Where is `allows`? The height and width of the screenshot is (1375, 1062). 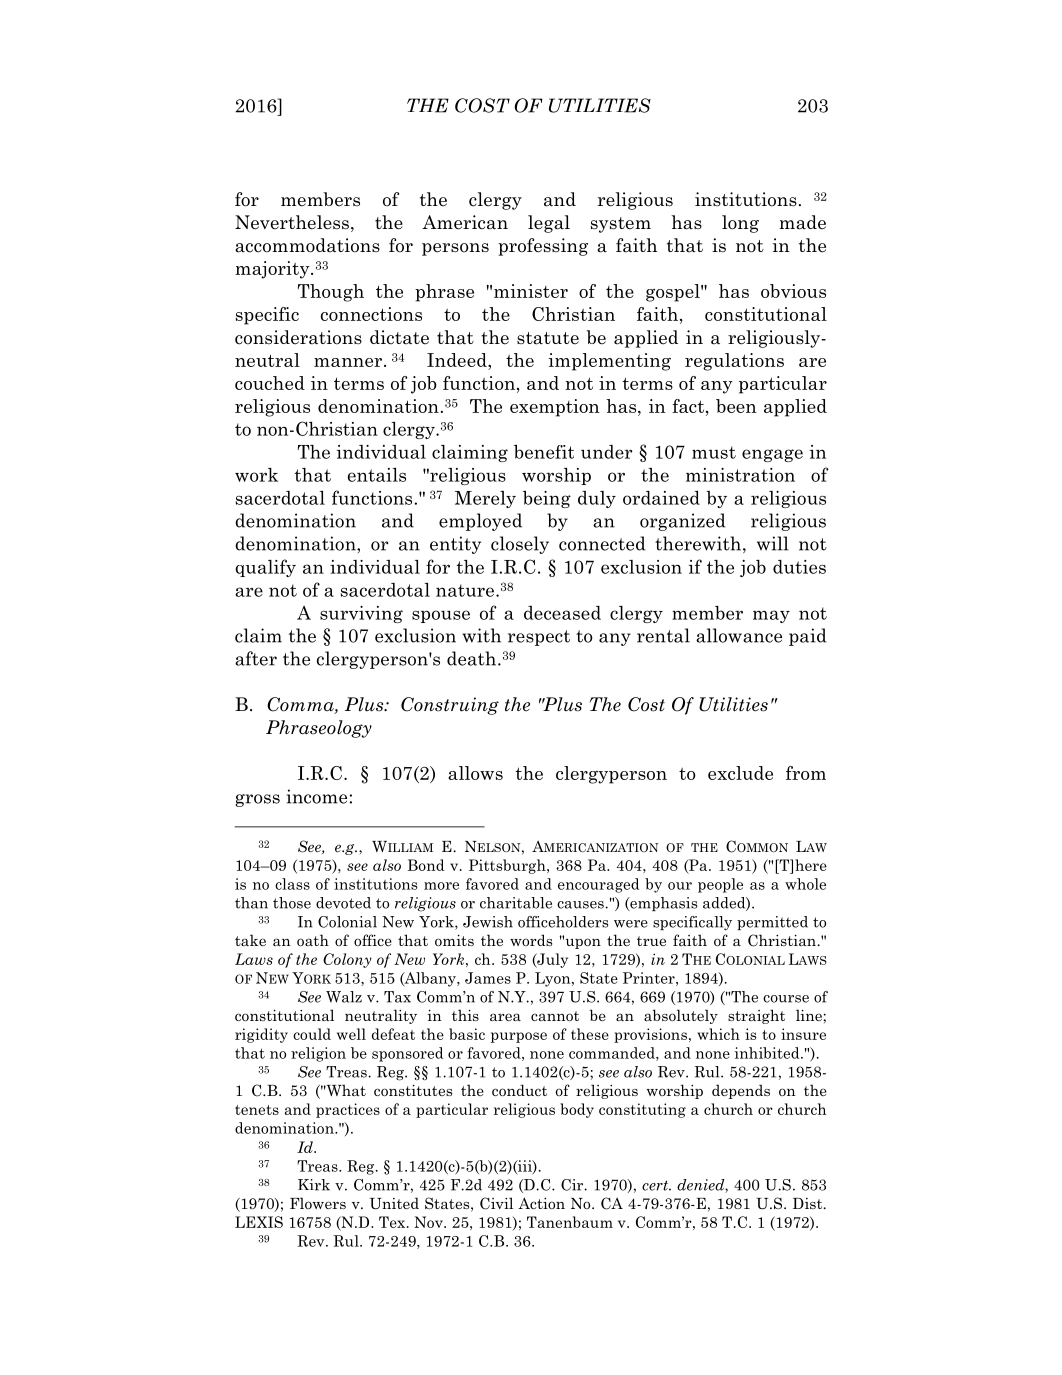
allows is located at coordinates (475, 773).
